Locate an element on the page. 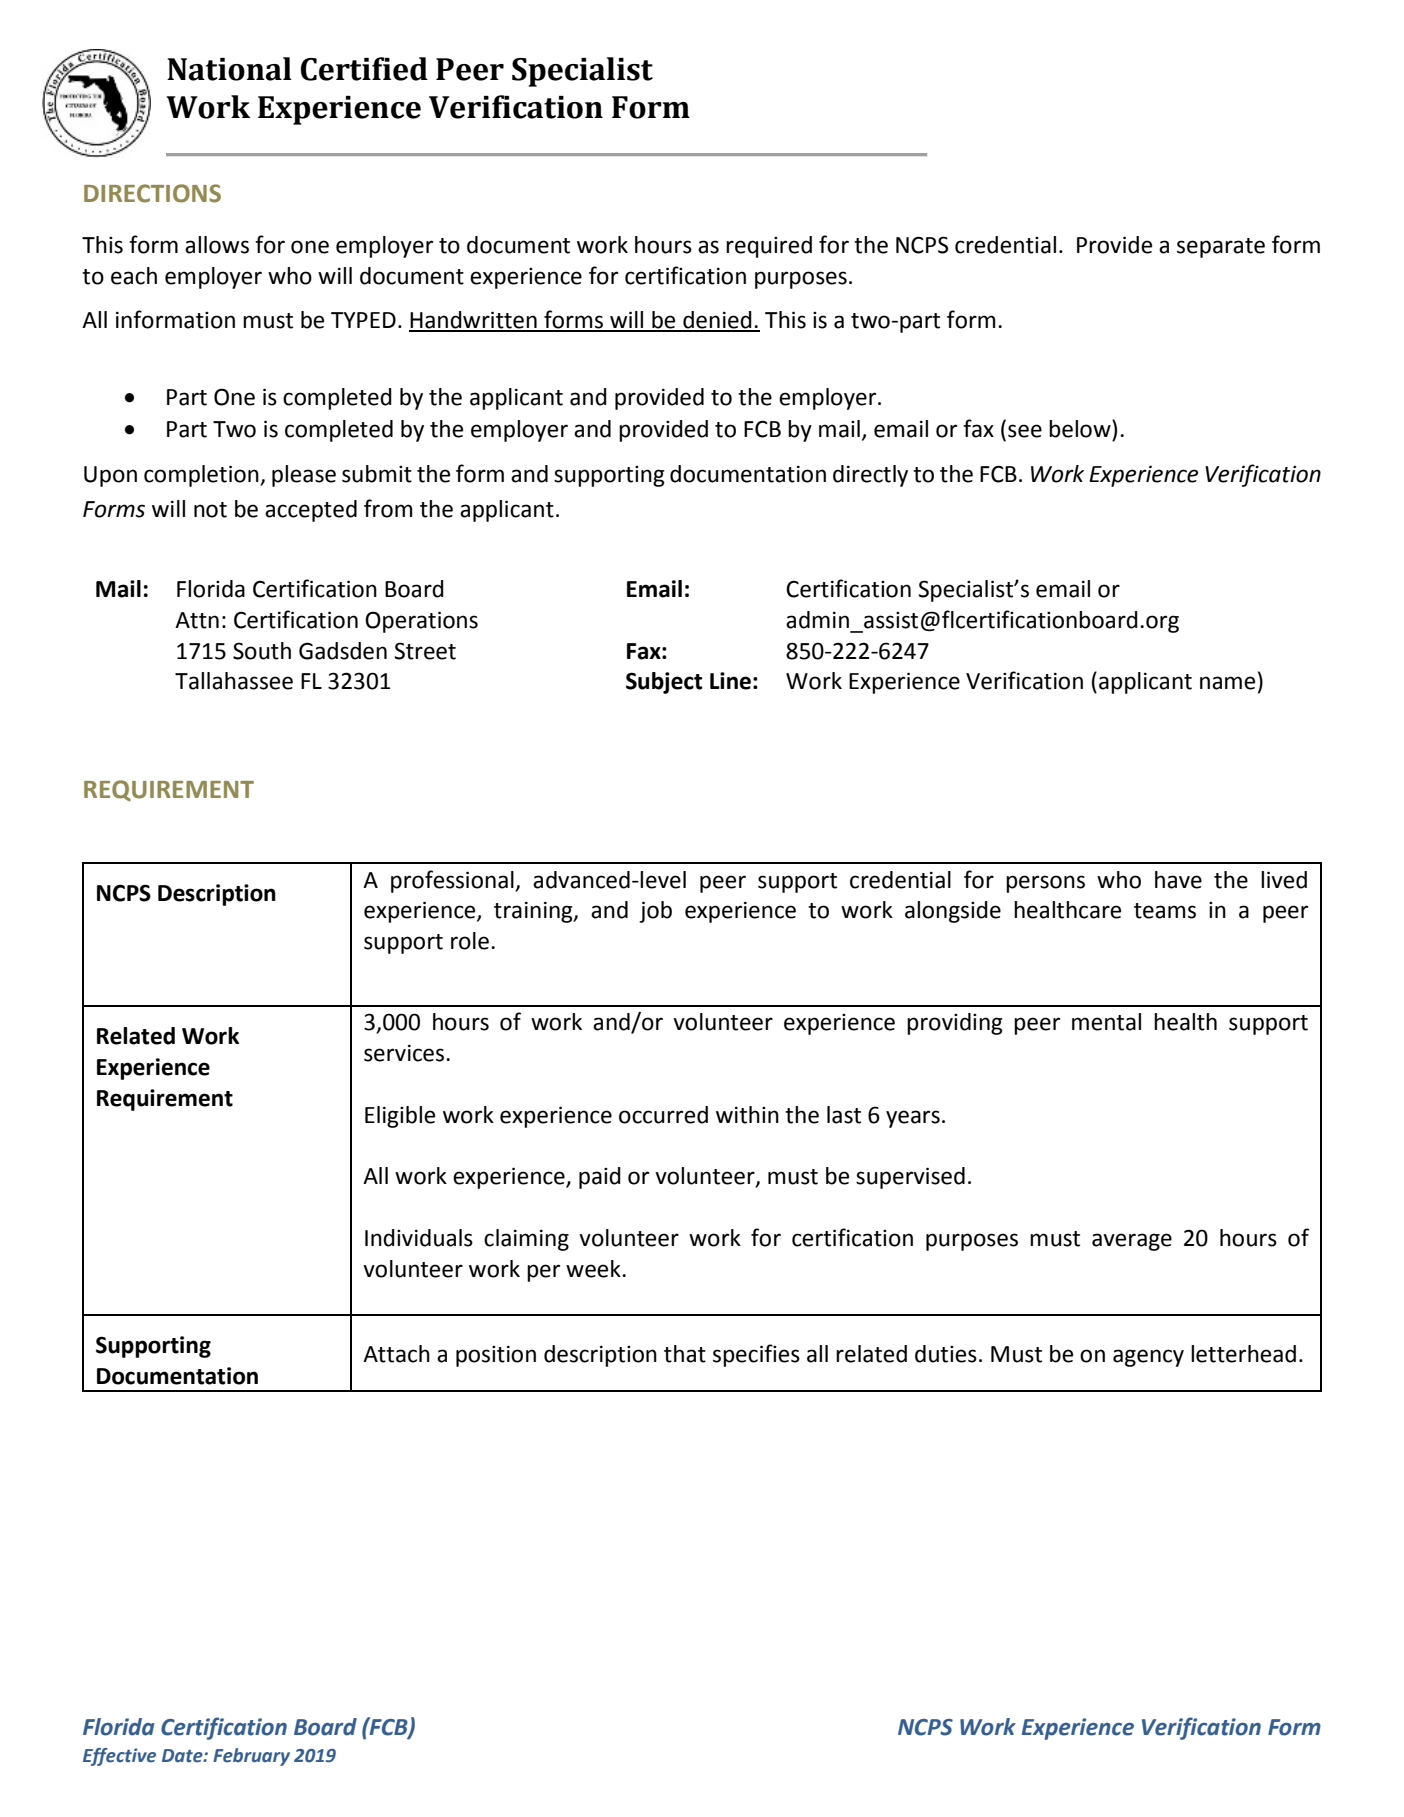  February is located at coordinates (251, 1757).
